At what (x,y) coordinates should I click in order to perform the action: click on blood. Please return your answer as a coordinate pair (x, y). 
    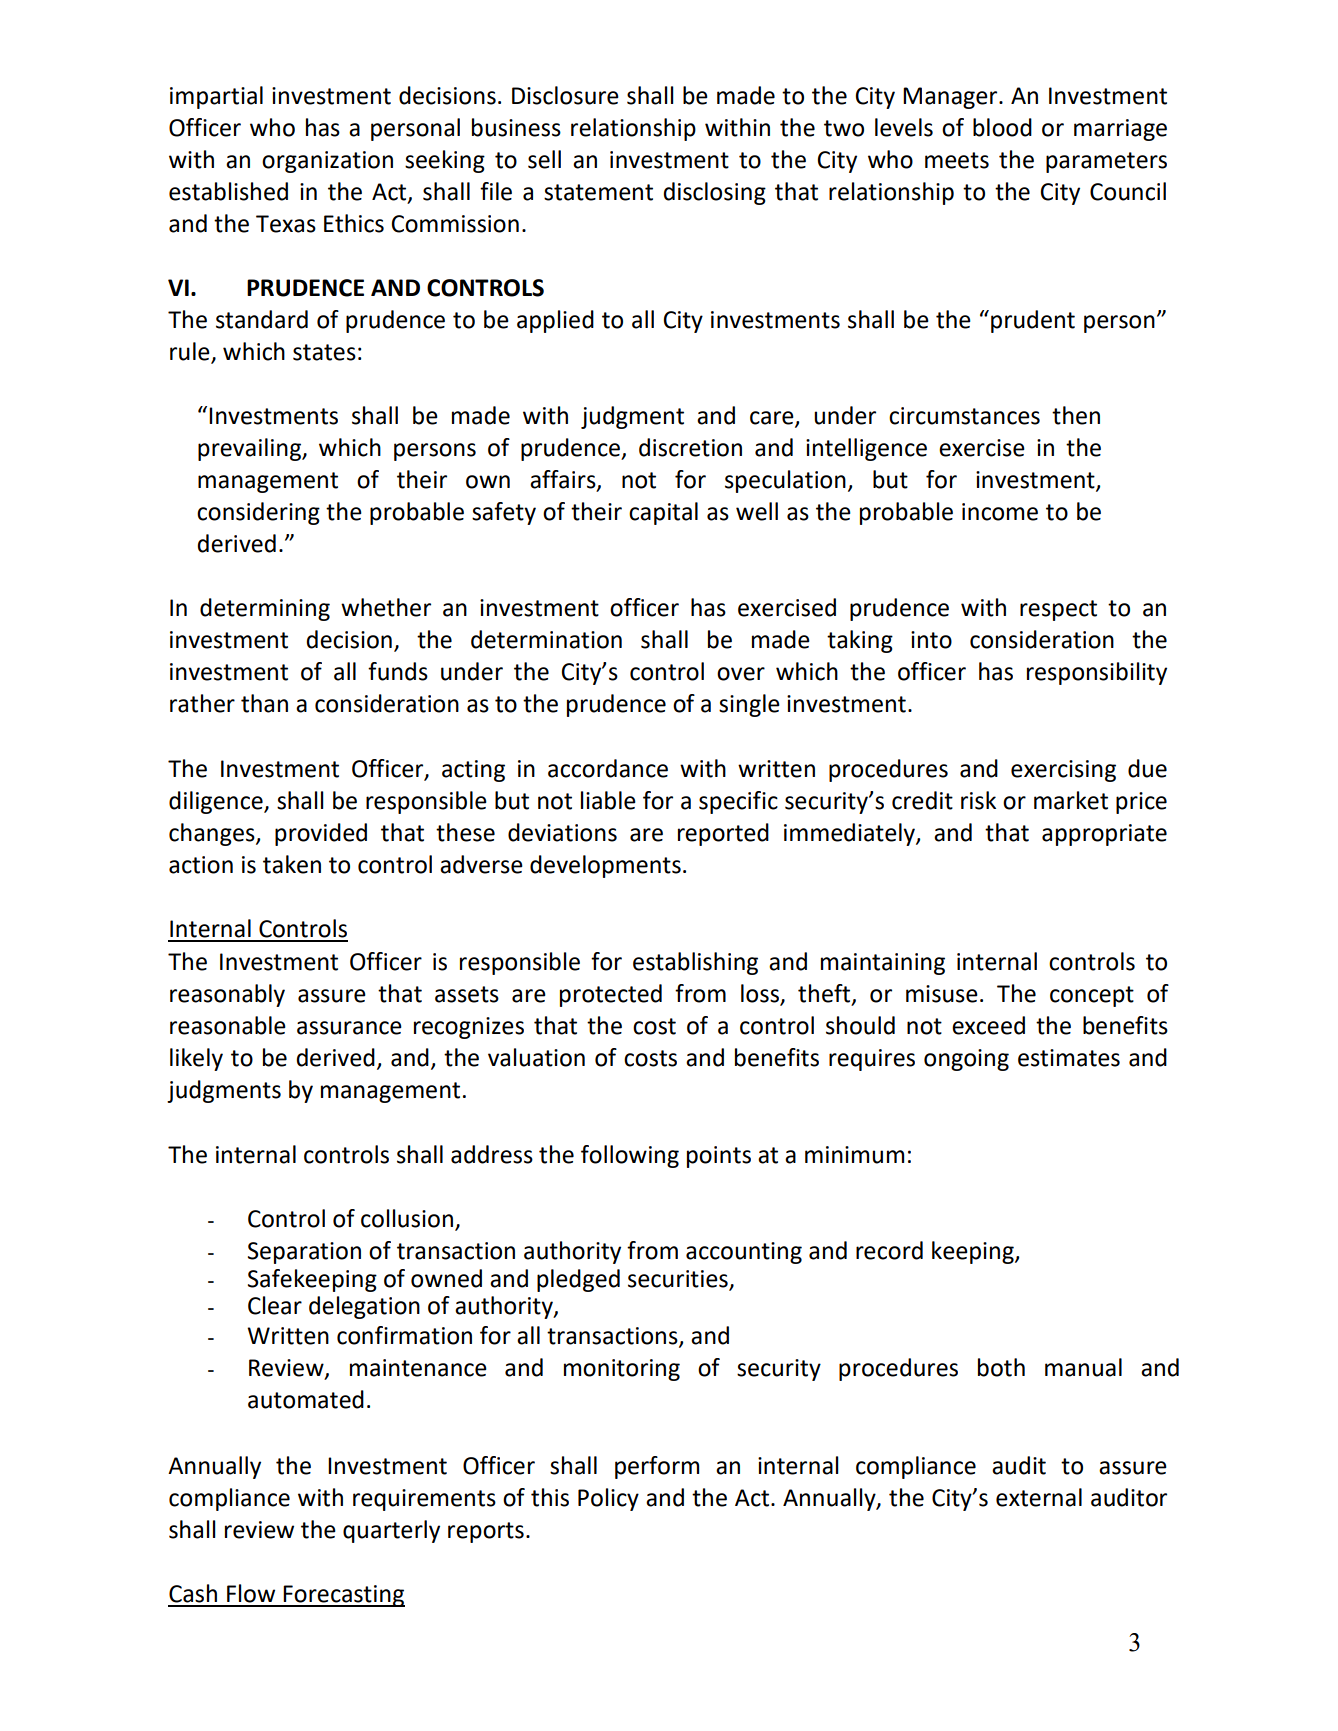
    Looking at the image, I should click on (1002, 127).
